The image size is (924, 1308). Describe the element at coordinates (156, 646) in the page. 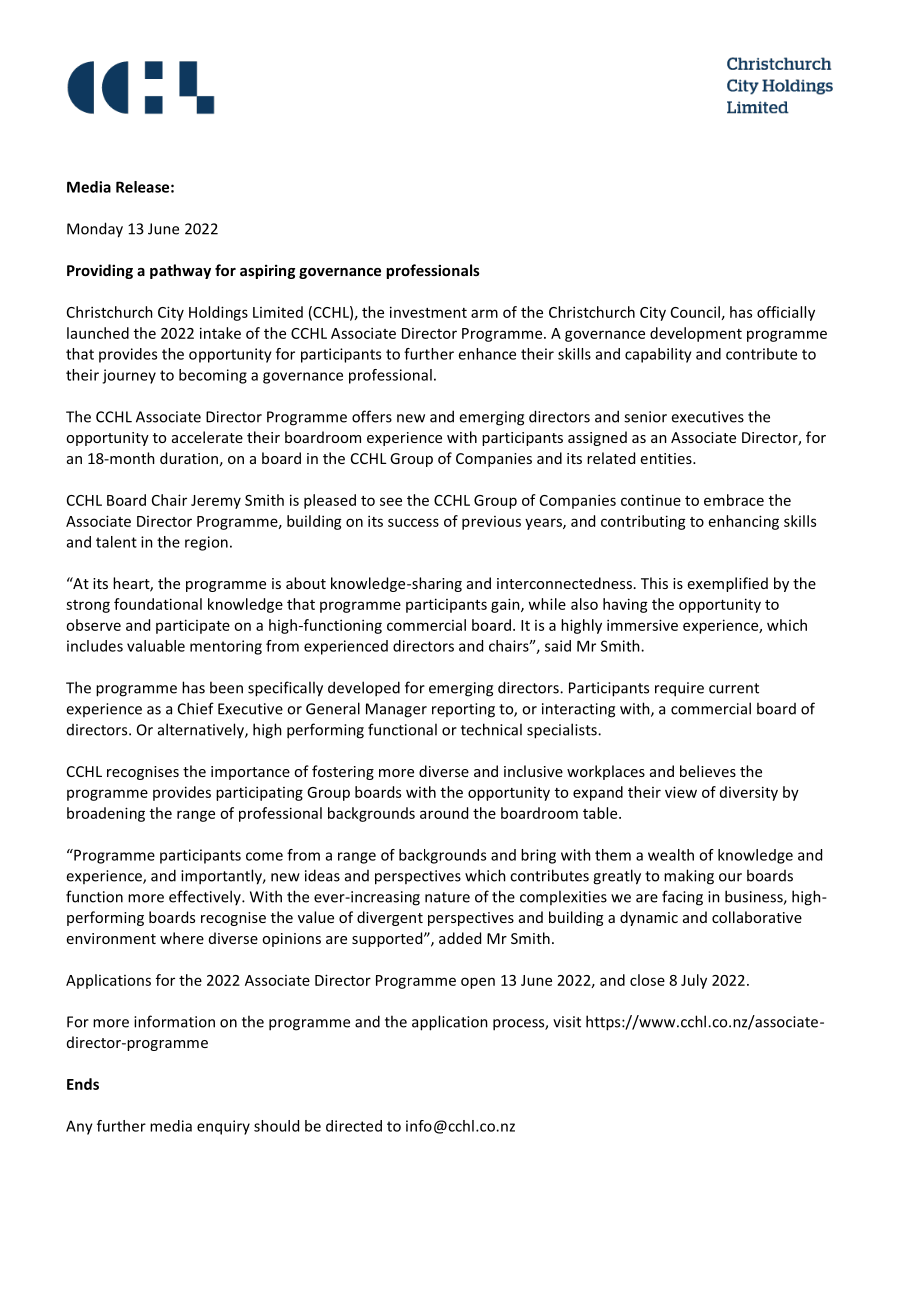

I see `valuable` at that location.
